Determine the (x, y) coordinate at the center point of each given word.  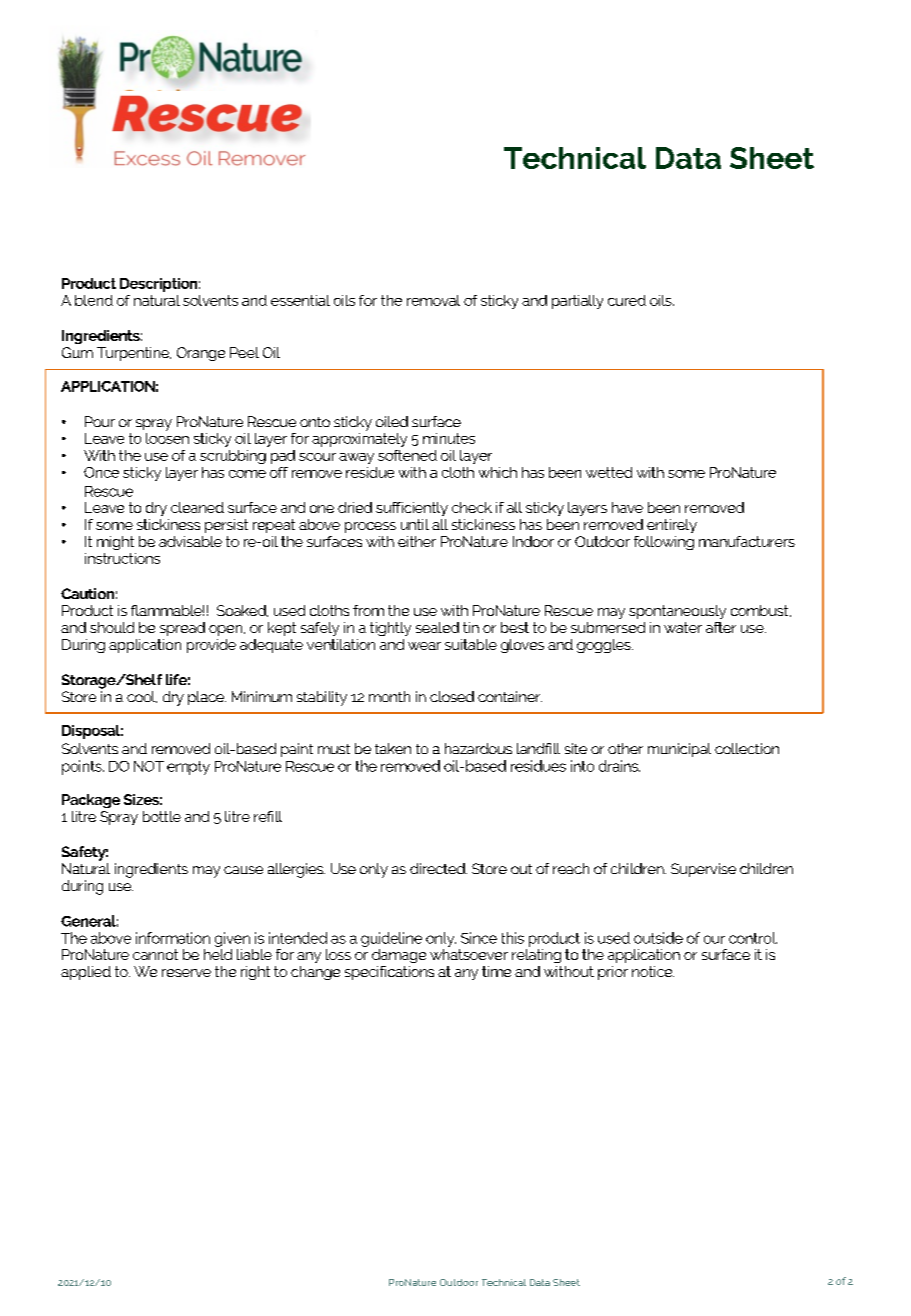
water (683, 627)
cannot (155, 954)
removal (433, 300)
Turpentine (134, 354)
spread (182, 629)
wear (424, 646)
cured (627, 300)
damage (399, 956)
